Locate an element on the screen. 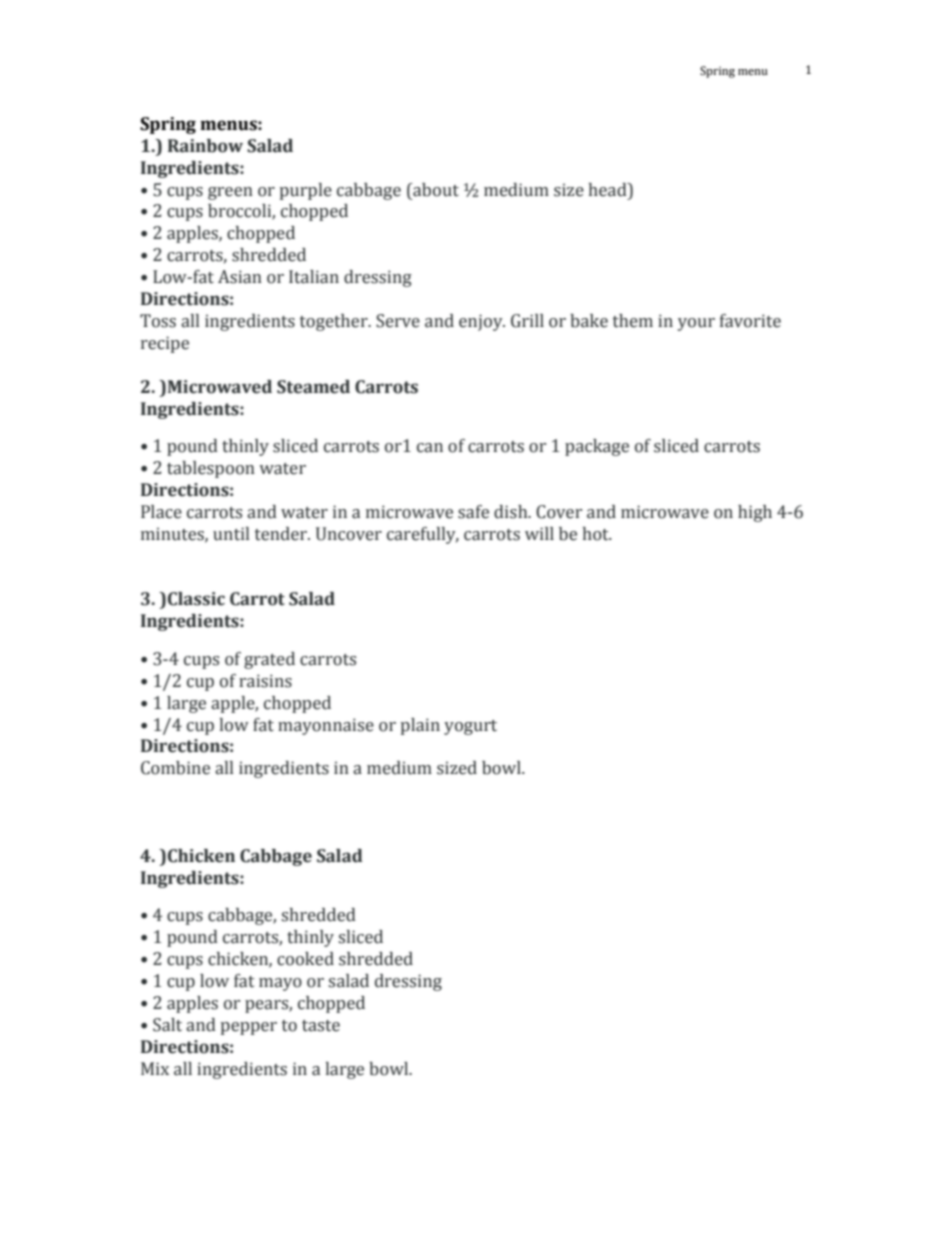 The image size is (952, 1233). high is located at coordinates (755, 513).
